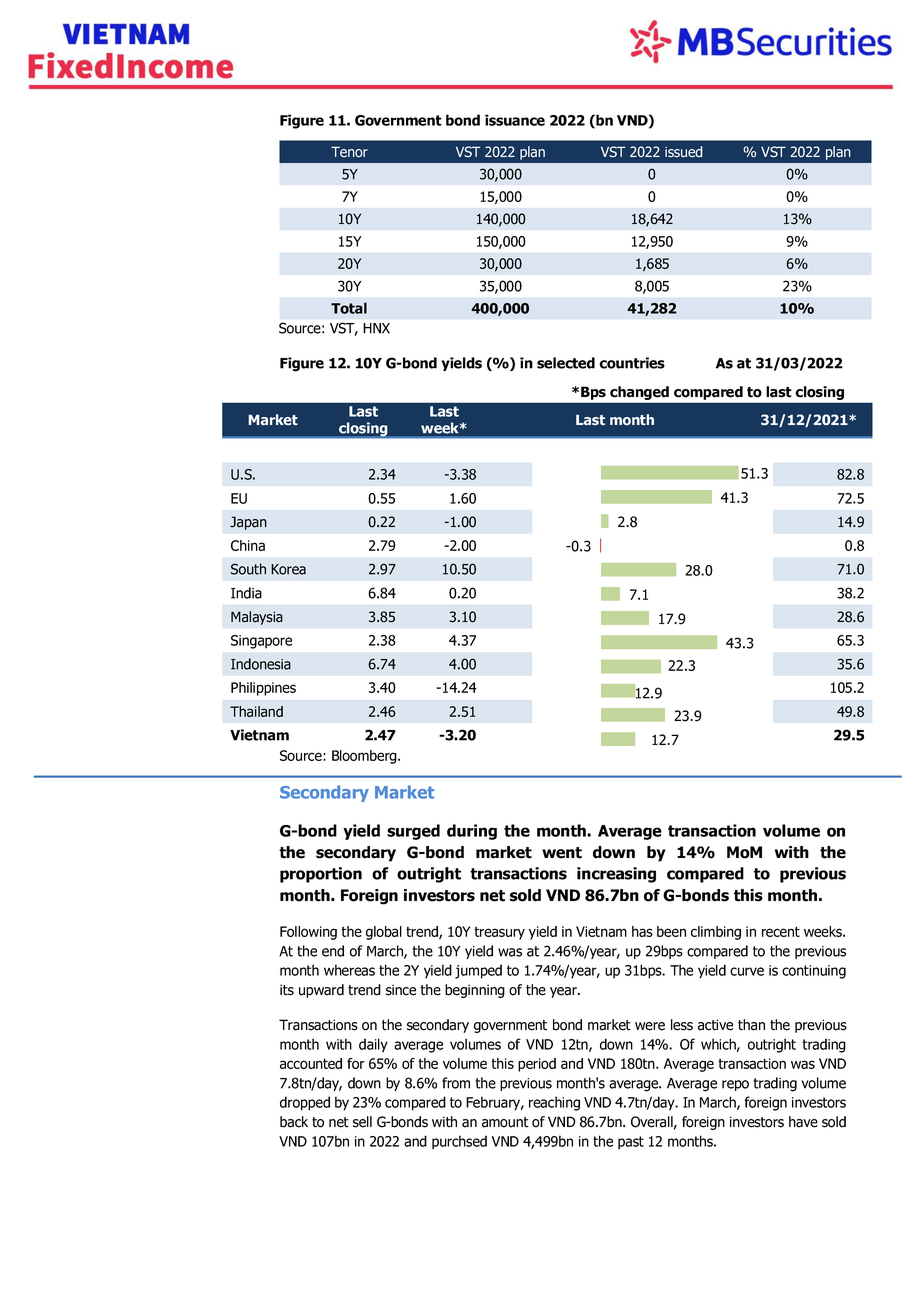 This screenshot has width=924, height=1308. Describe the element at coordinates (684, 152) in the screenshot. I see `issued` at that location.
